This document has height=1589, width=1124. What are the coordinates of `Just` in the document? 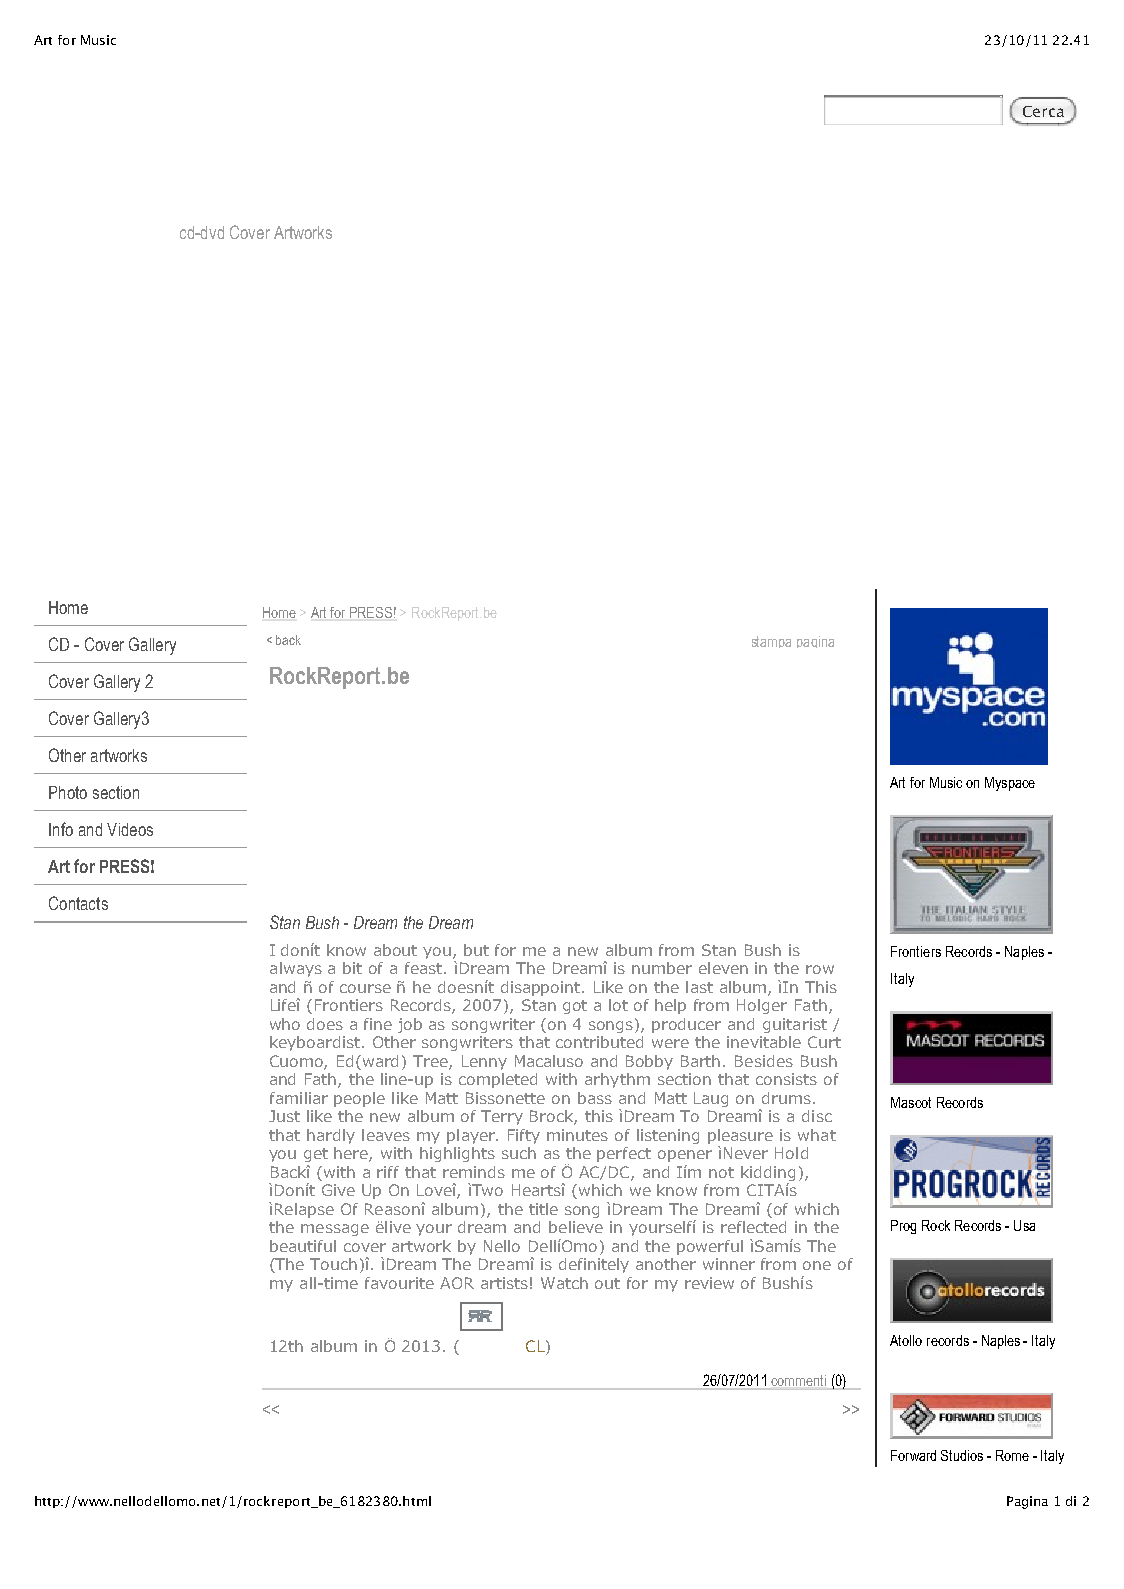 It's located at (284, 1116).
